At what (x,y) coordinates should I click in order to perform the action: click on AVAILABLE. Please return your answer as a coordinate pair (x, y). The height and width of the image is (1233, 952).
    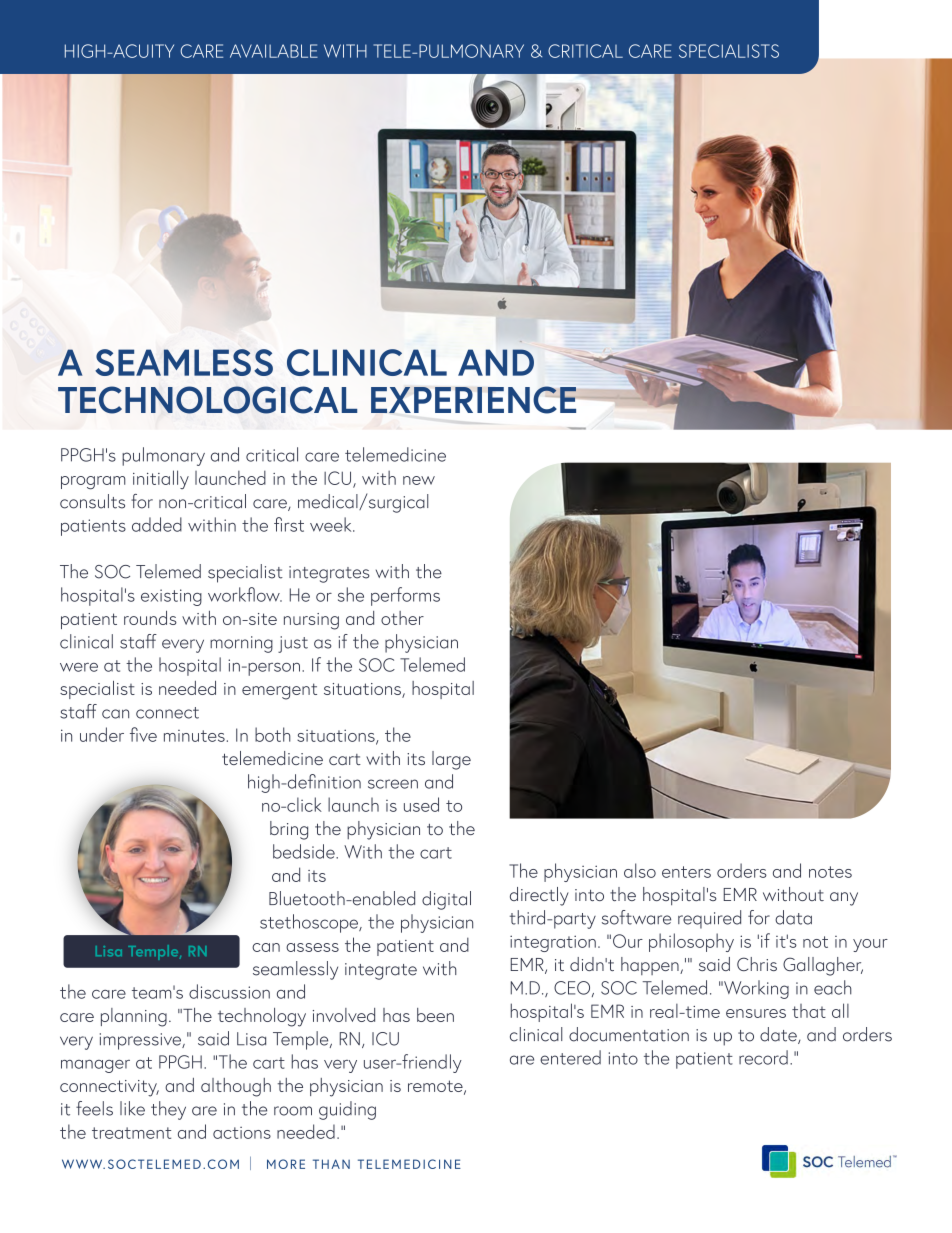
    Looking at the image, I should click on (274, 51).
